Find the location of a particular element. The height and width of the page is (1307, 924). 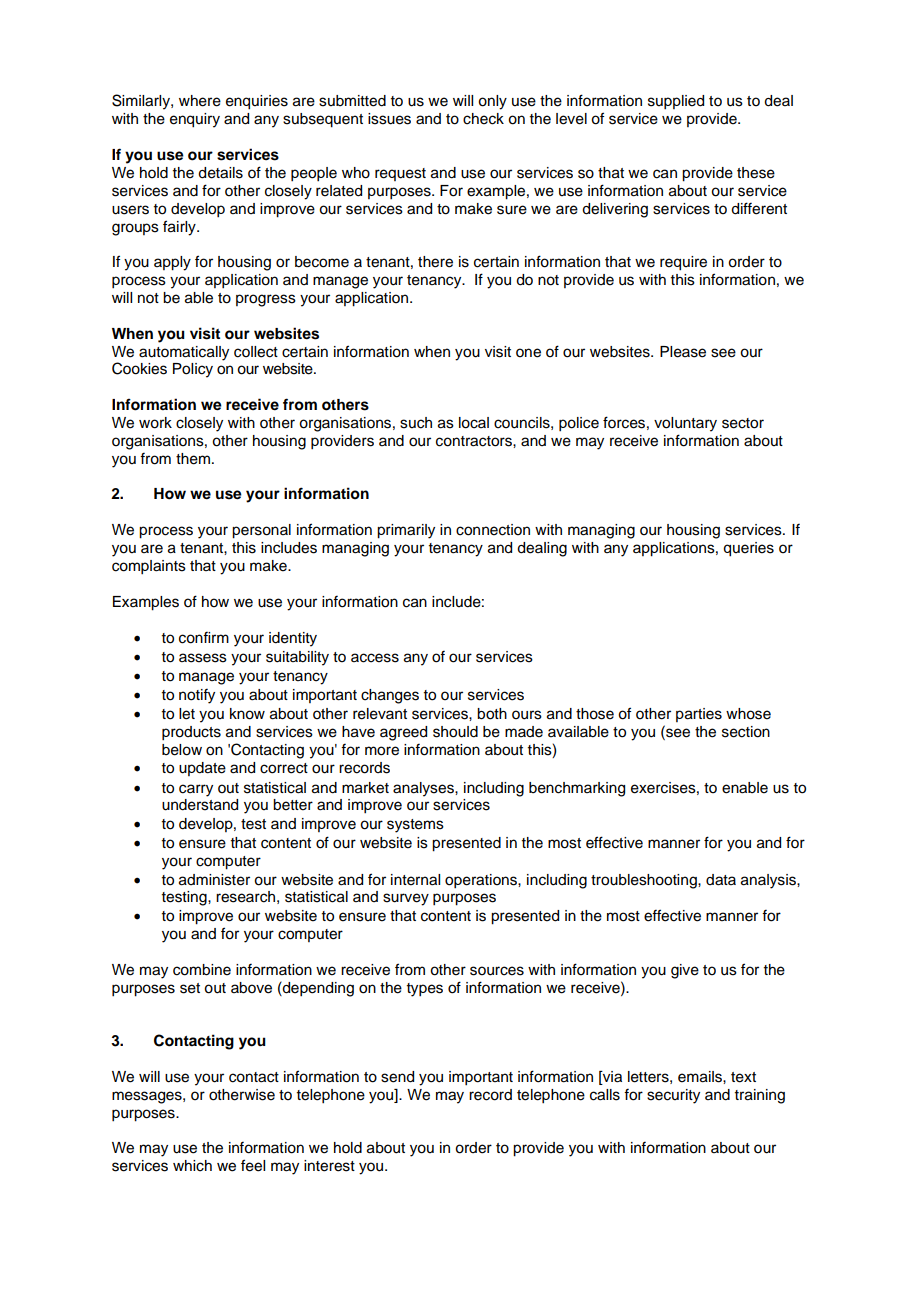

parties is located at coordinates (699, 715).
